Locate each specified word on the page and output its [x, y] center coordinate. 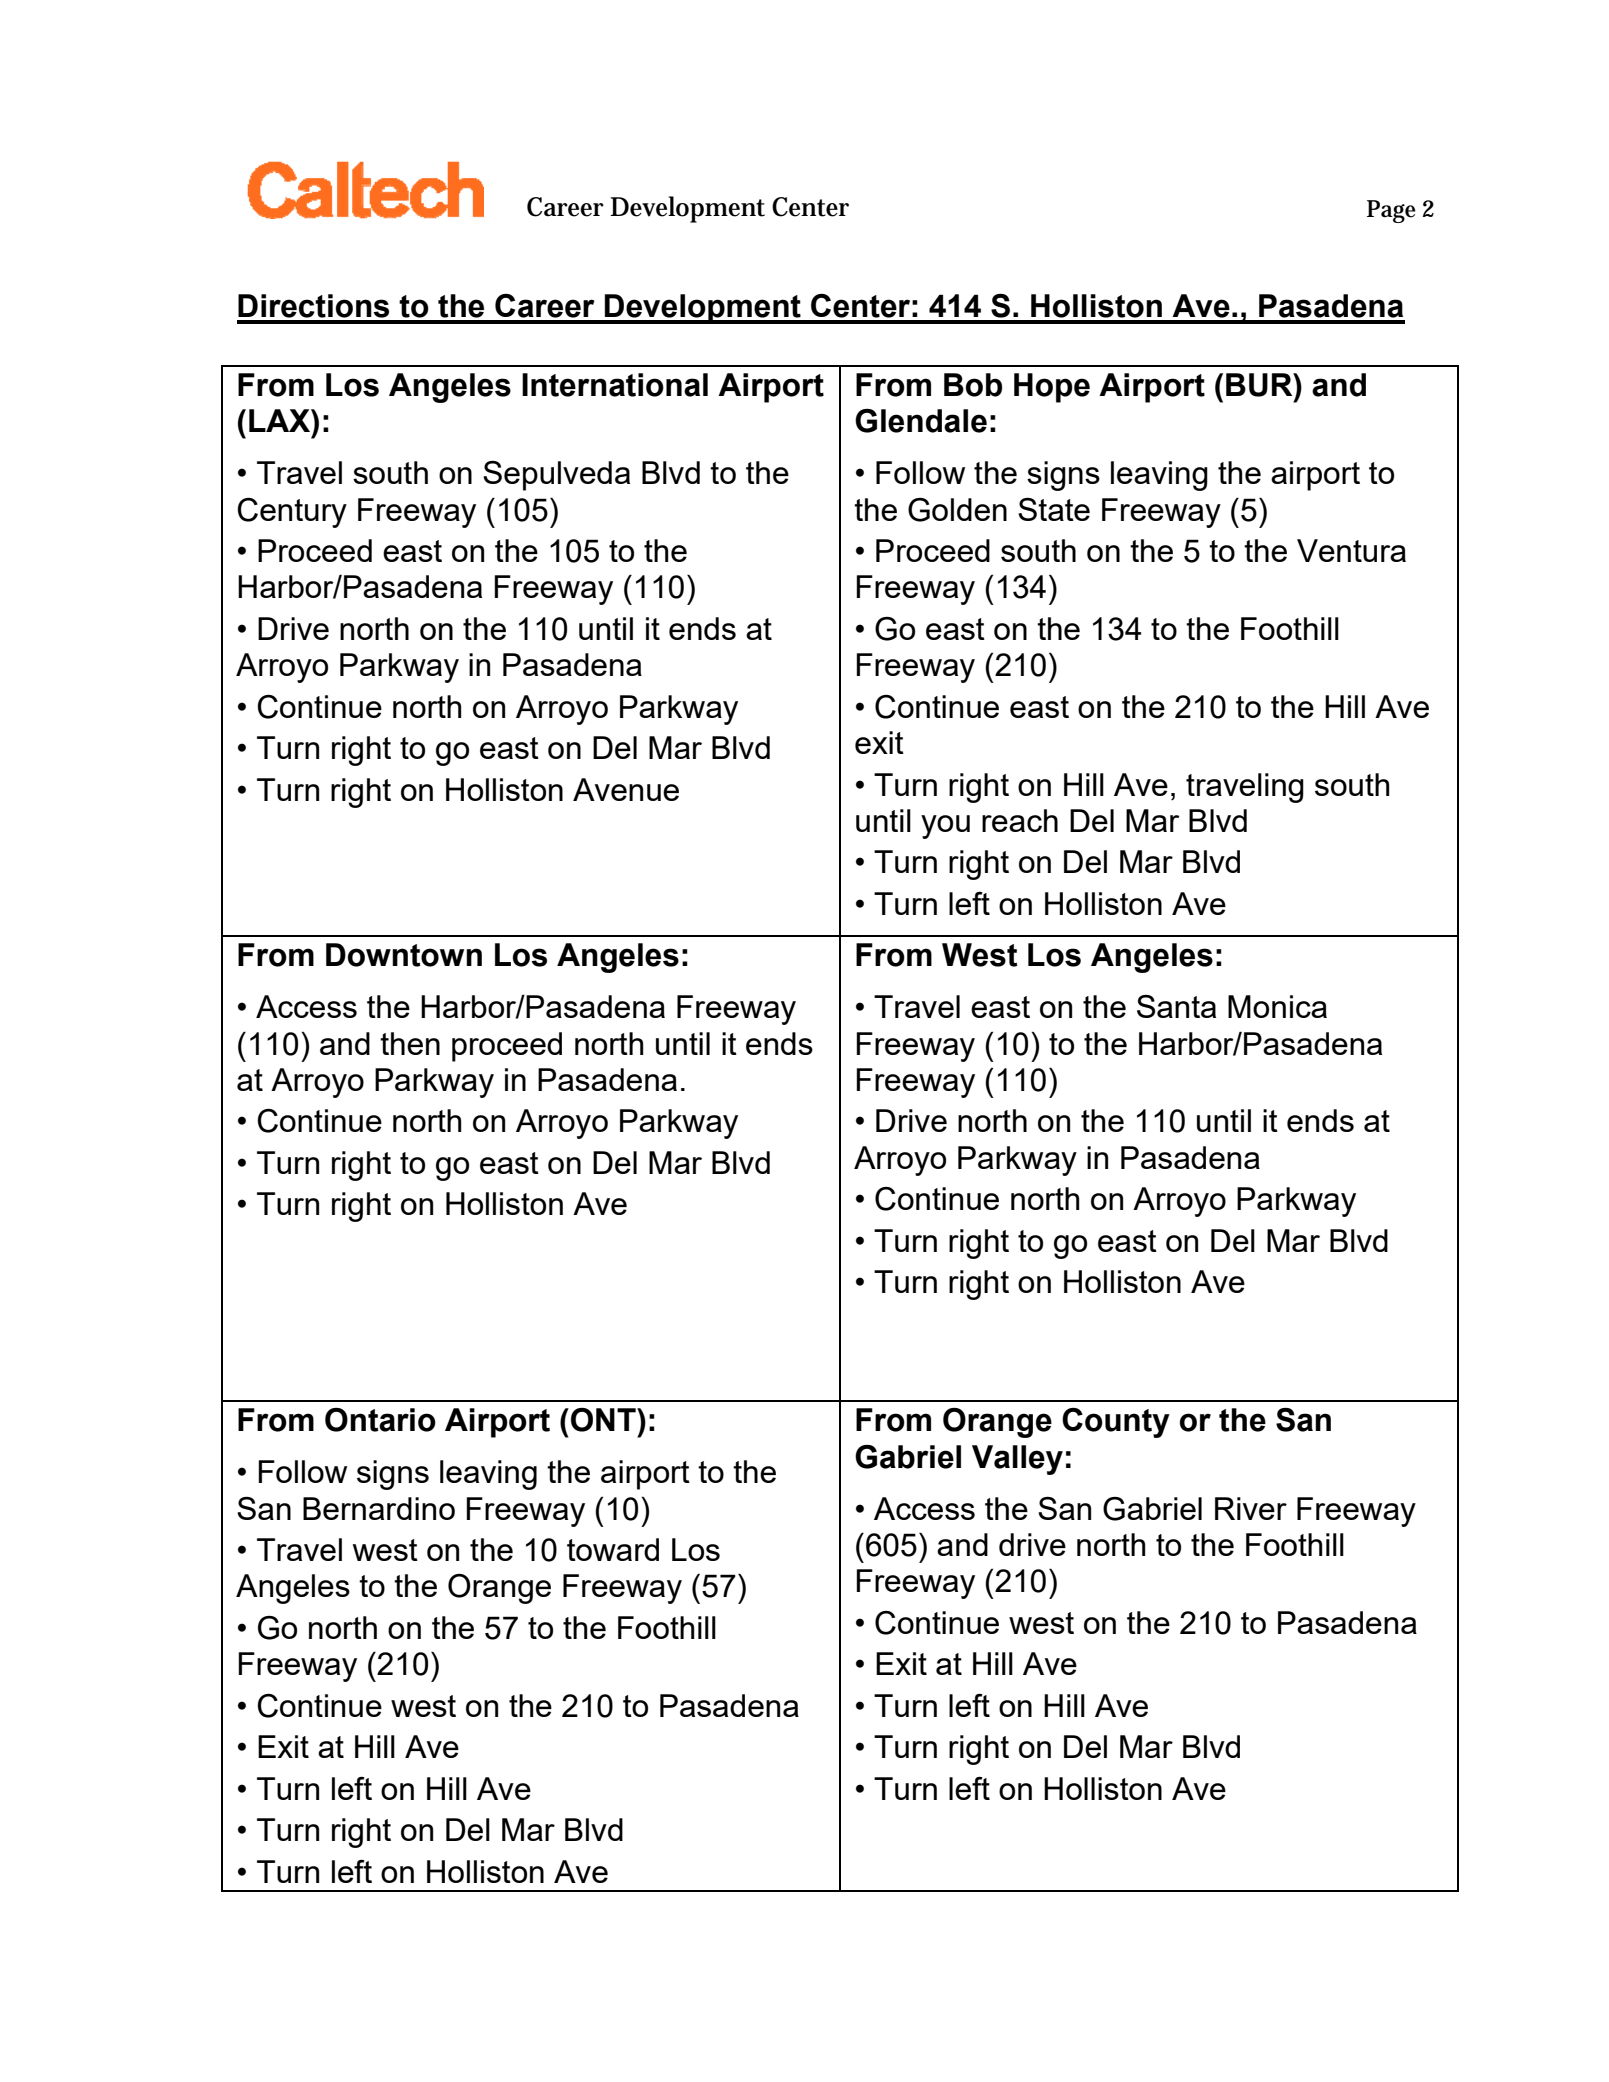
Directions [313, 306]
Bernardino [379, 1508]
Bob [973, 385]
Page [1391, 211]
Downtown [404, 955]
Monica [1277, 1006]
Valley [1017, 1460]
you [945, 827]
